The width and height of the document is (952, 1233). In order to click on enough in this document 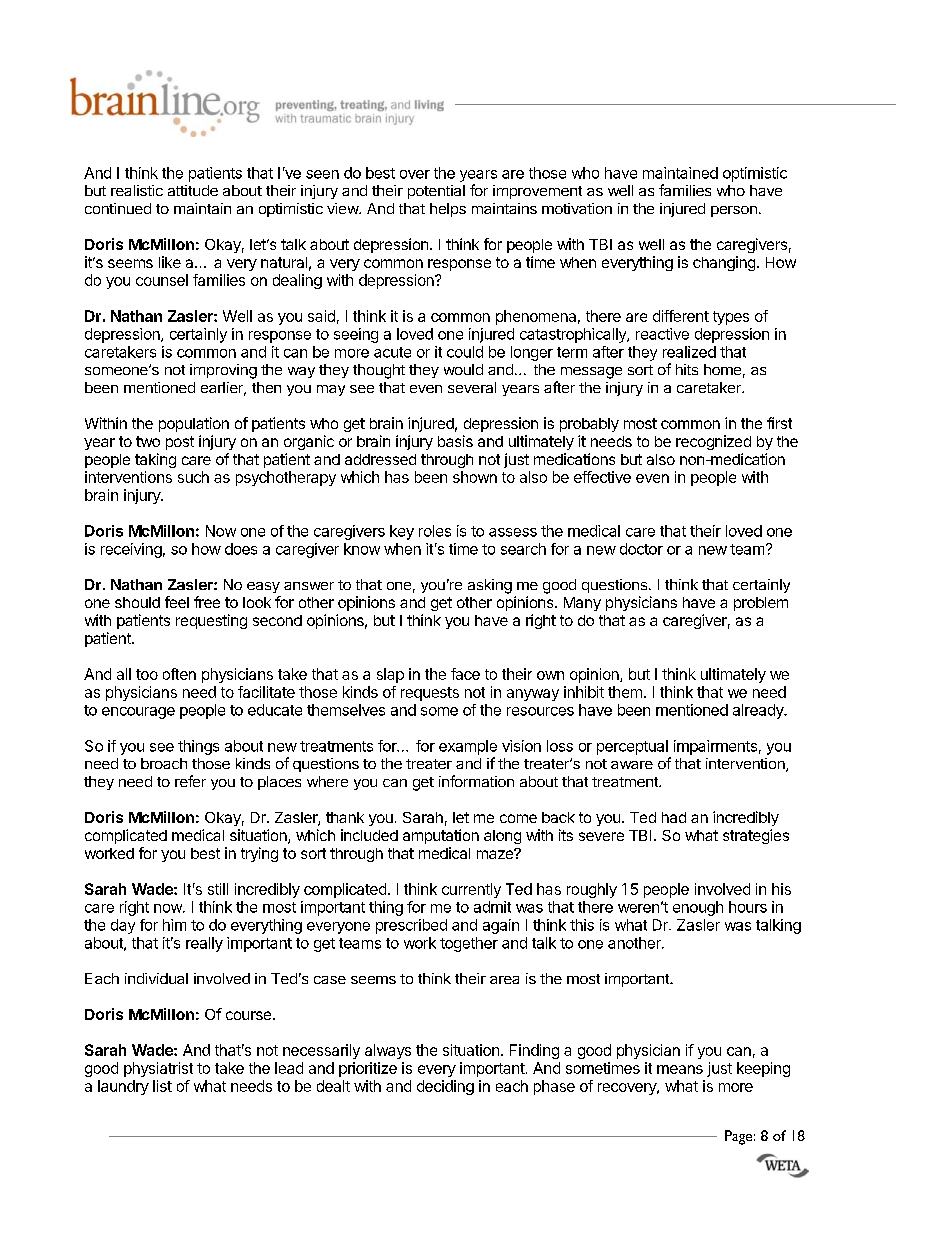, I will do `click(698, 908)`.
